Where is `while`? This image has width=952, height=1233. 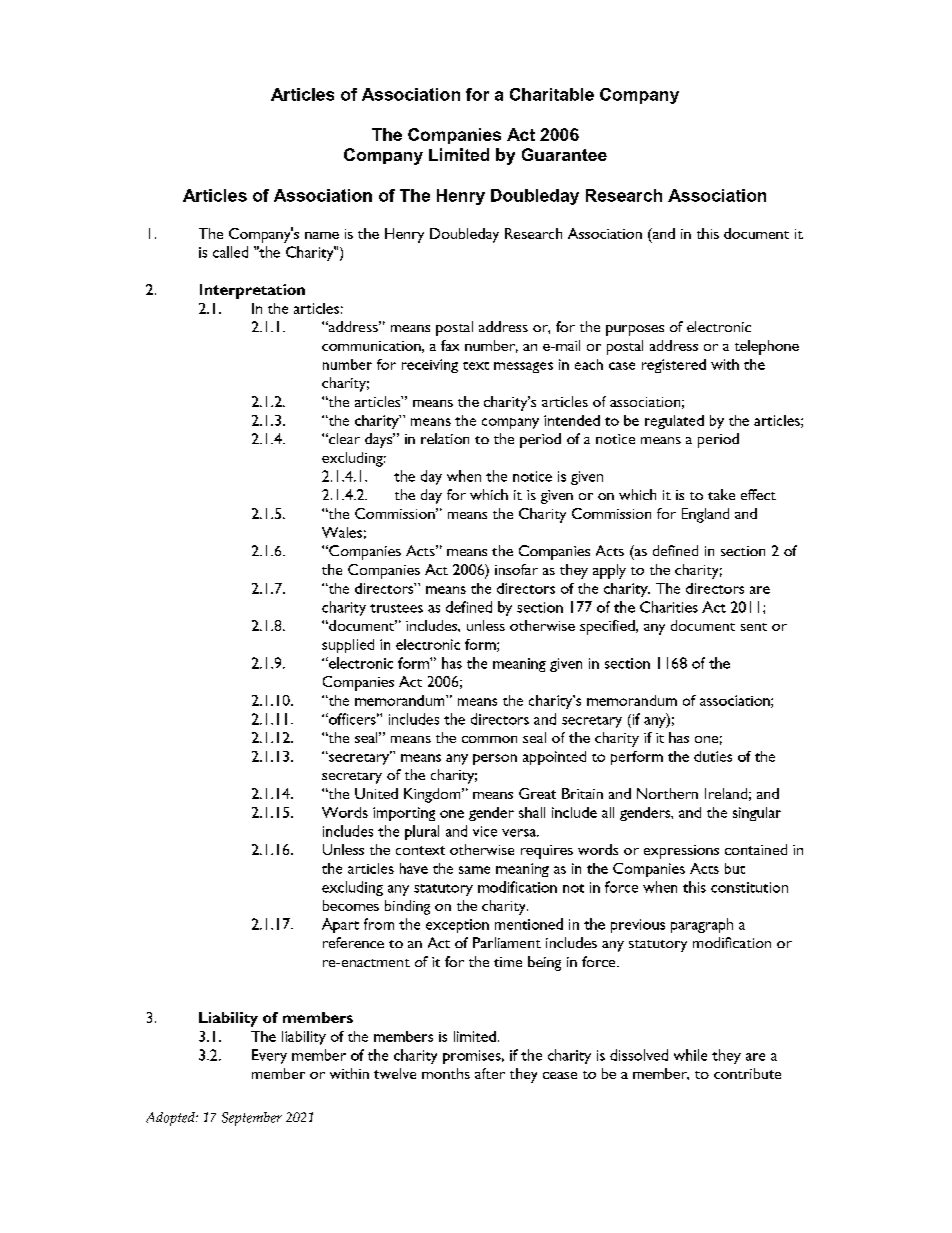 while is located at coordinates (690, 1055).
